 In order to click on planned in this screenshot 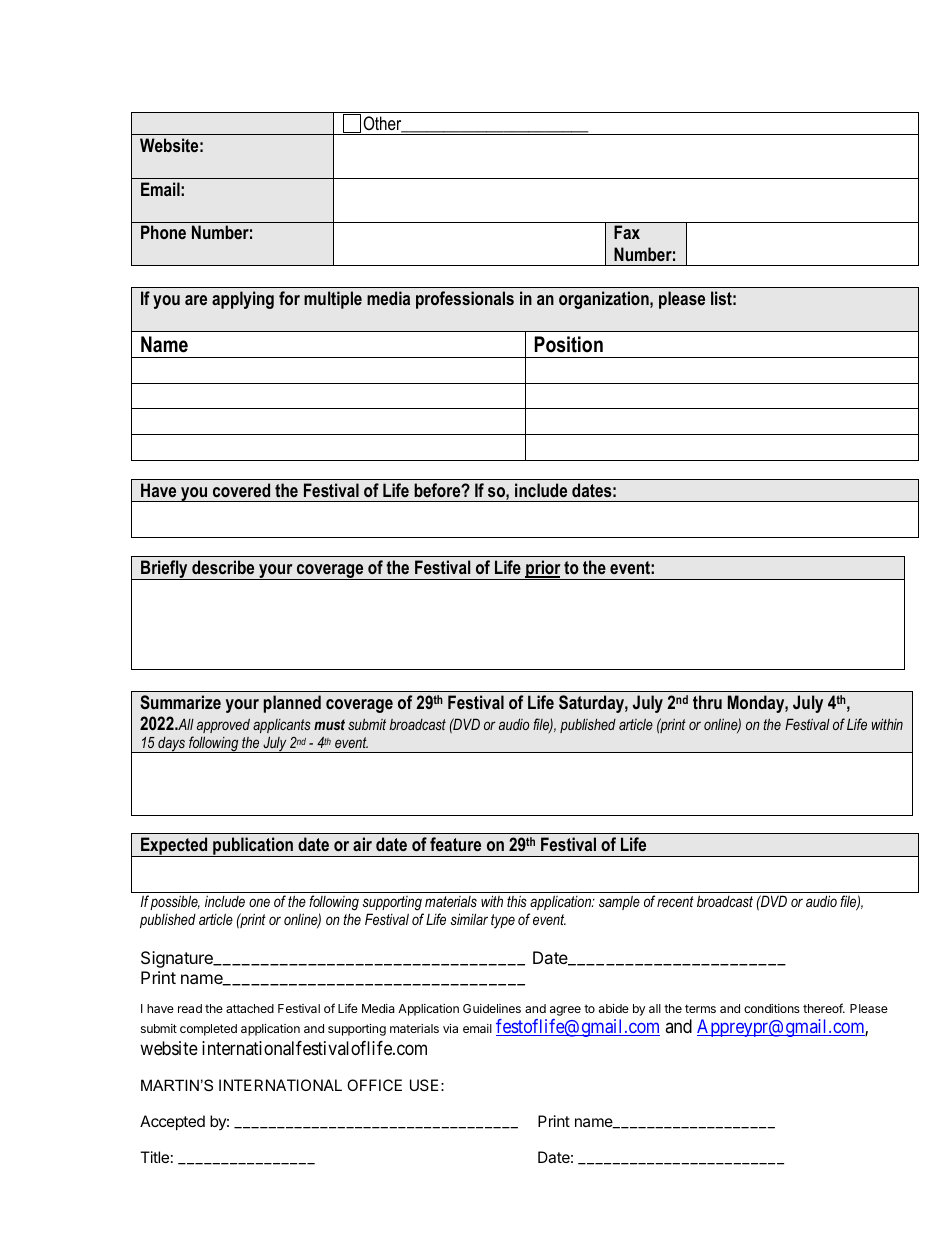, I will do `click(292, 704)`.
